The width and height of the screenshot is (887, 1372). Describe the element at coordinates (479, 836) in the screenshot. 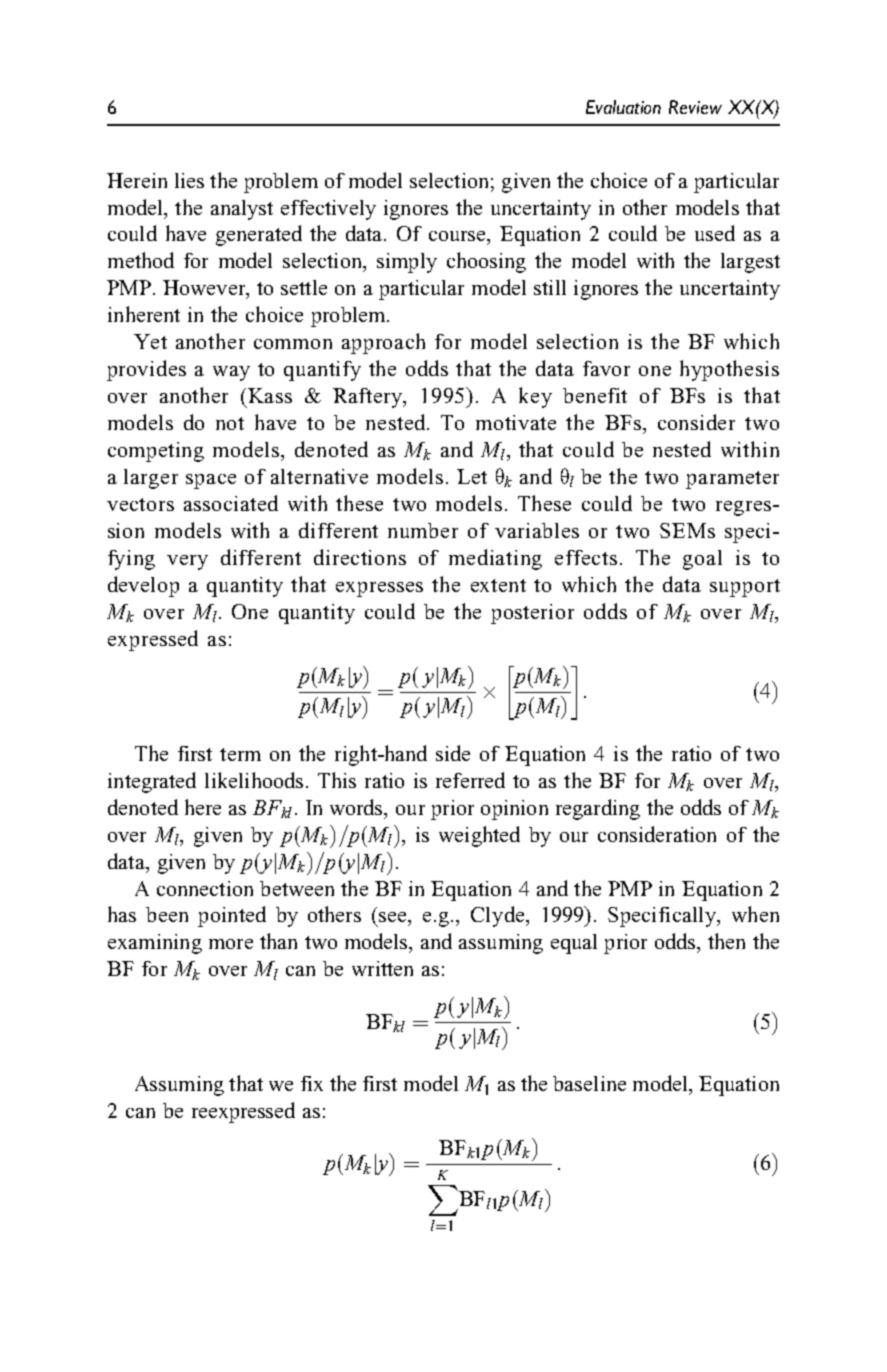

I see `weighted` at that location.
